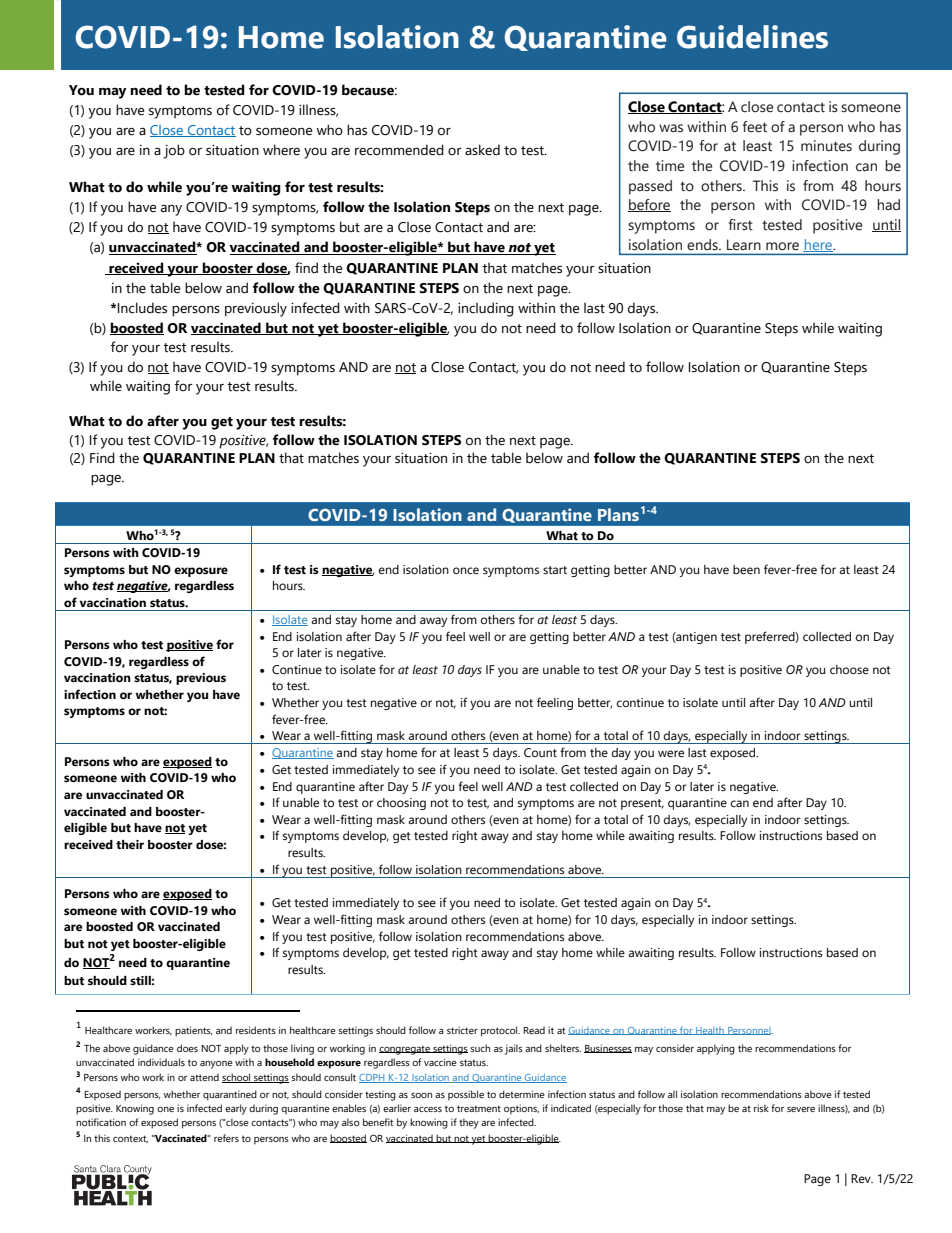 The width and height of the screenshot is (952, 1233). I want to click on start, so click(555, 570).
